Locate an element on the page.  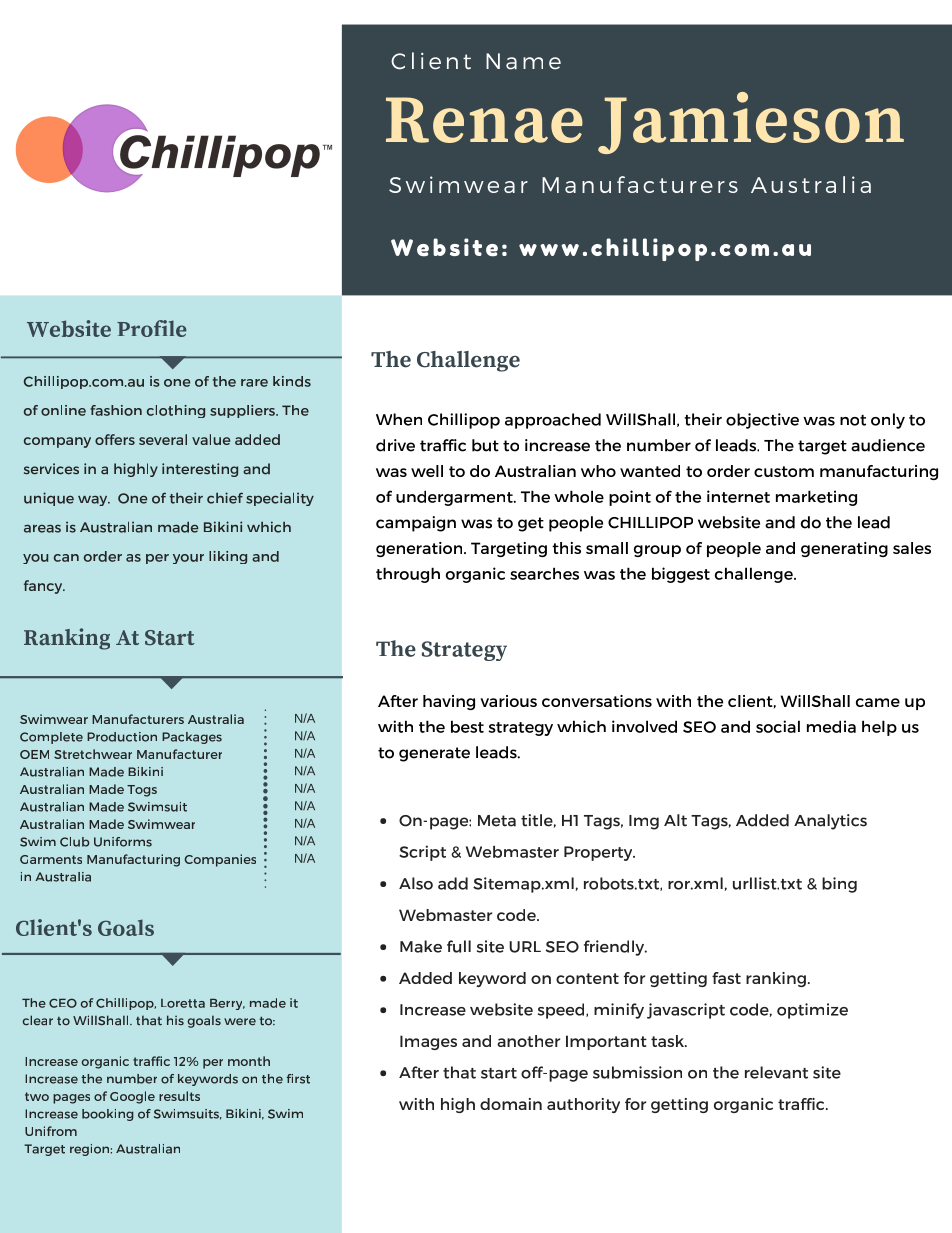
your is located at coordinates (188, 559).
